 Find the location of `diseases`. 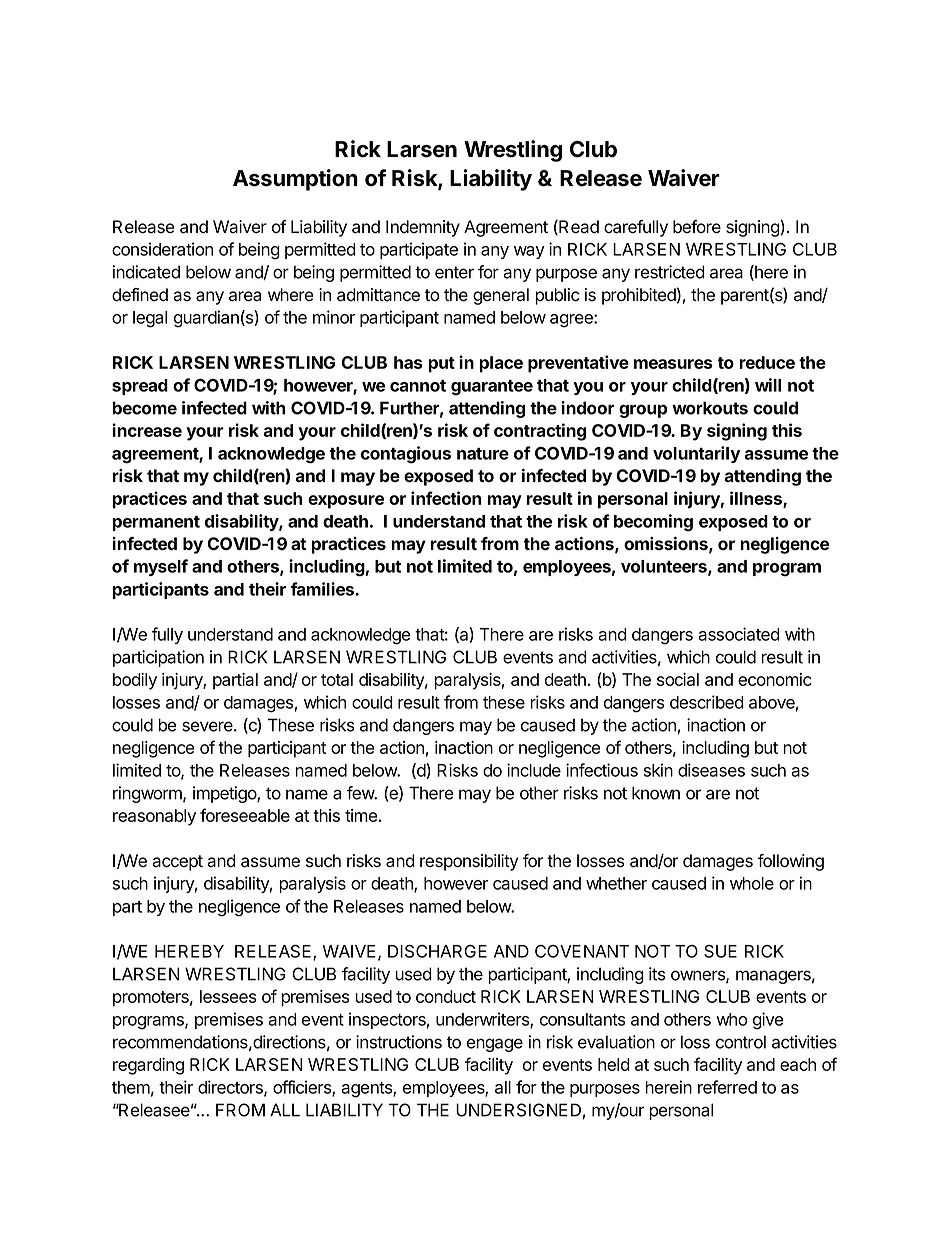

diseases is located at coordinates (711, 770).
